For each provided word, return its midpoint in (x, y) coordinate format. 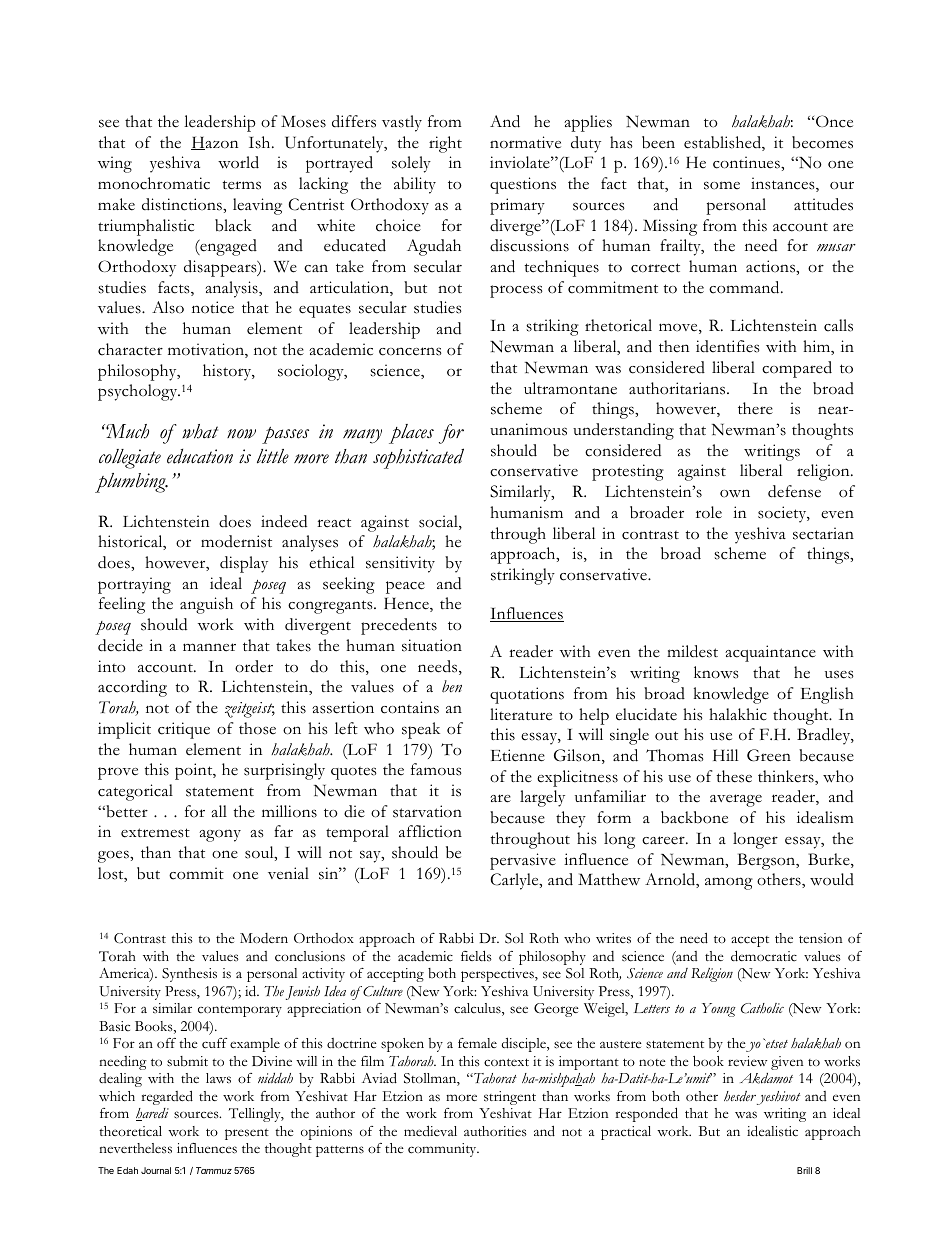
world (238, 162)
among (729, 883)
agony (220, 835)
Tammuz (214, 1170)
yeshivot (778, 1098)
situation (432, 645)
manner (209, 647)
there (755, 408)
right (445, 144)
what (200, 431)
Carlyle (515, 881)
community (443, 1150)
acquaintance (770, 653)
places (411, 434)
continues (747, 162)
